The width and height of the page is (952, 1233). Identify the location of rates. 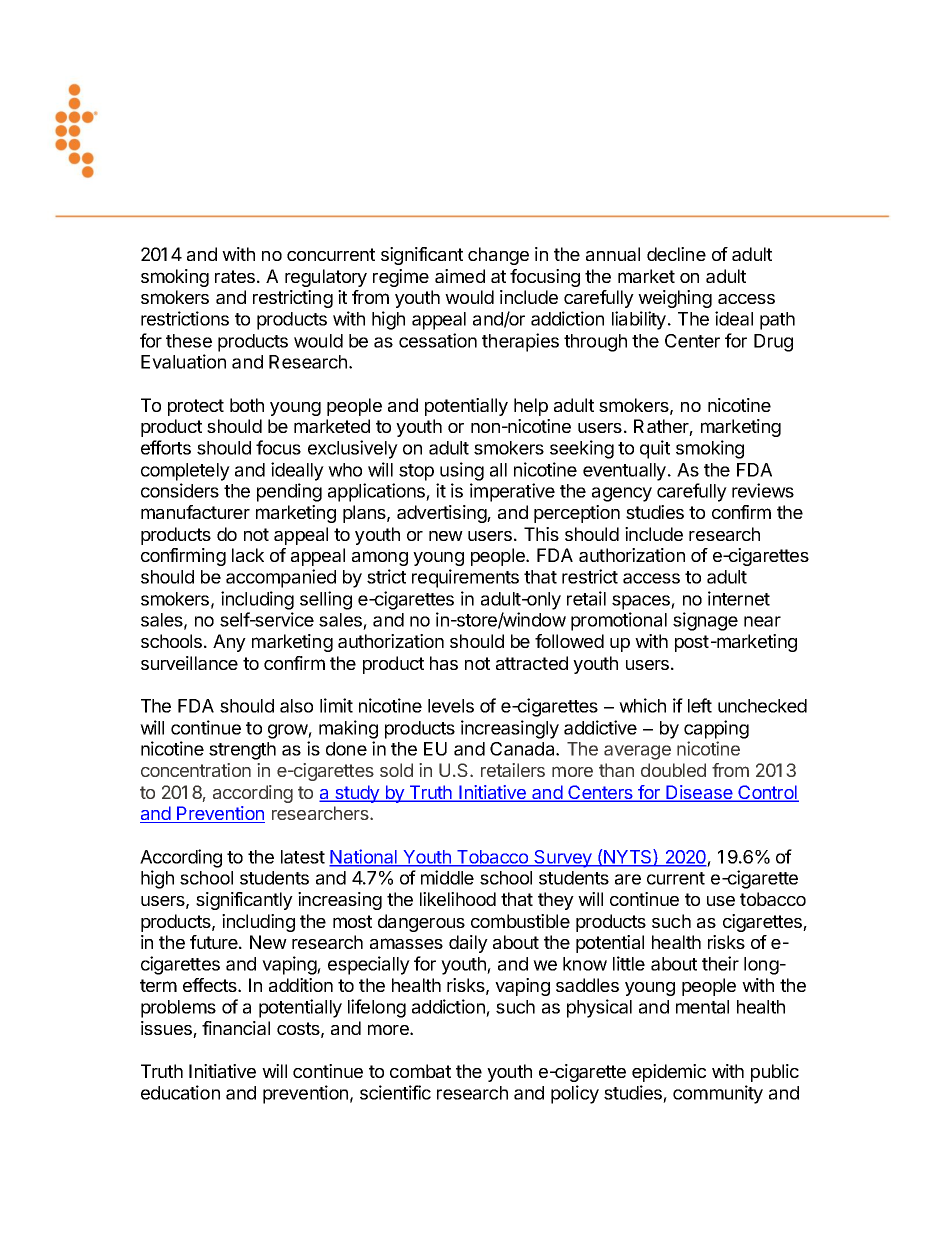
(235, 276).
